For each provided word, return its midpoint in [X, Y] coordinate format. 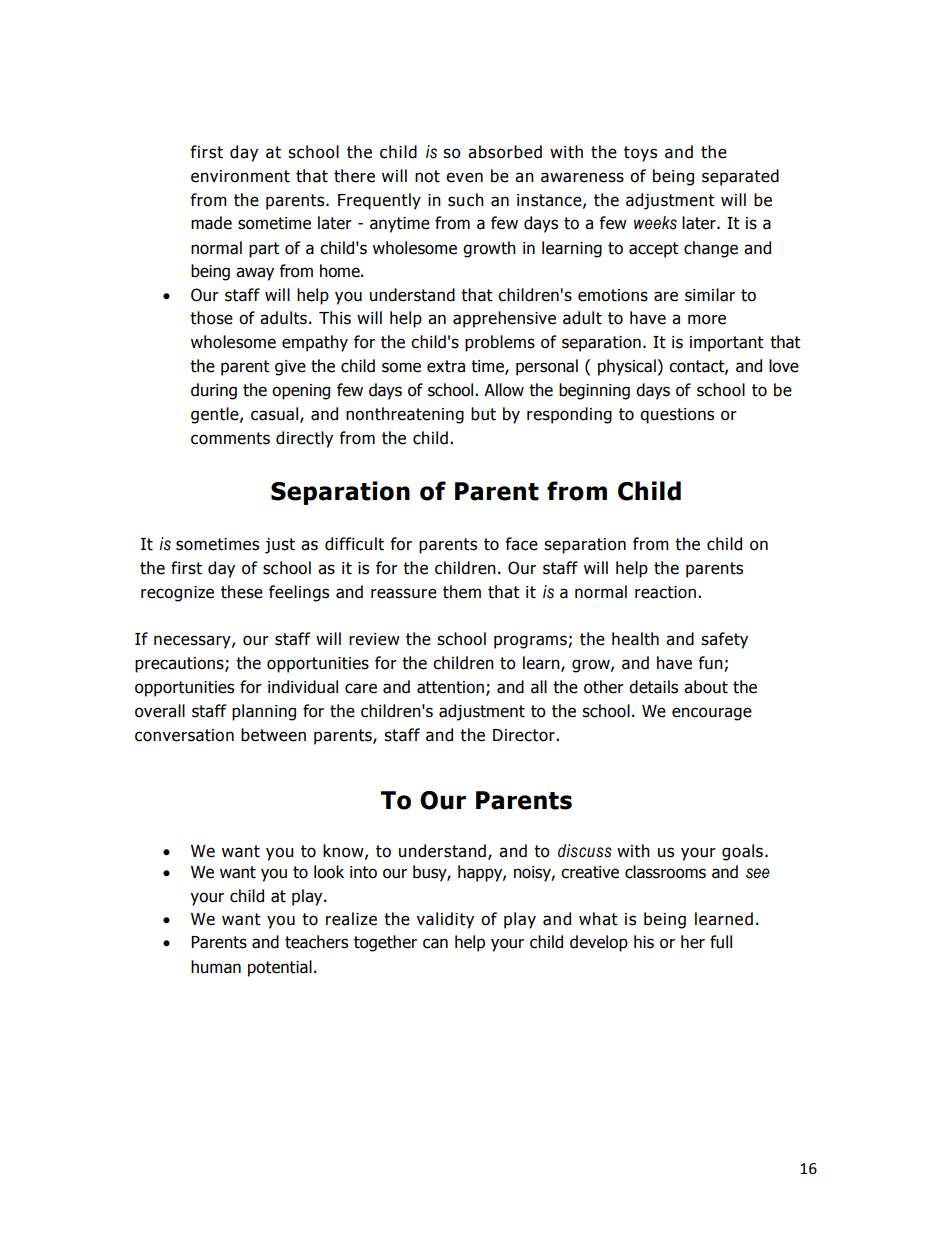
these [242, 592]
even [464, 177]
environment [240, 176]
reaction [665, 592]
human [216, 967]
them [462, 592]
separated [740, 177]
